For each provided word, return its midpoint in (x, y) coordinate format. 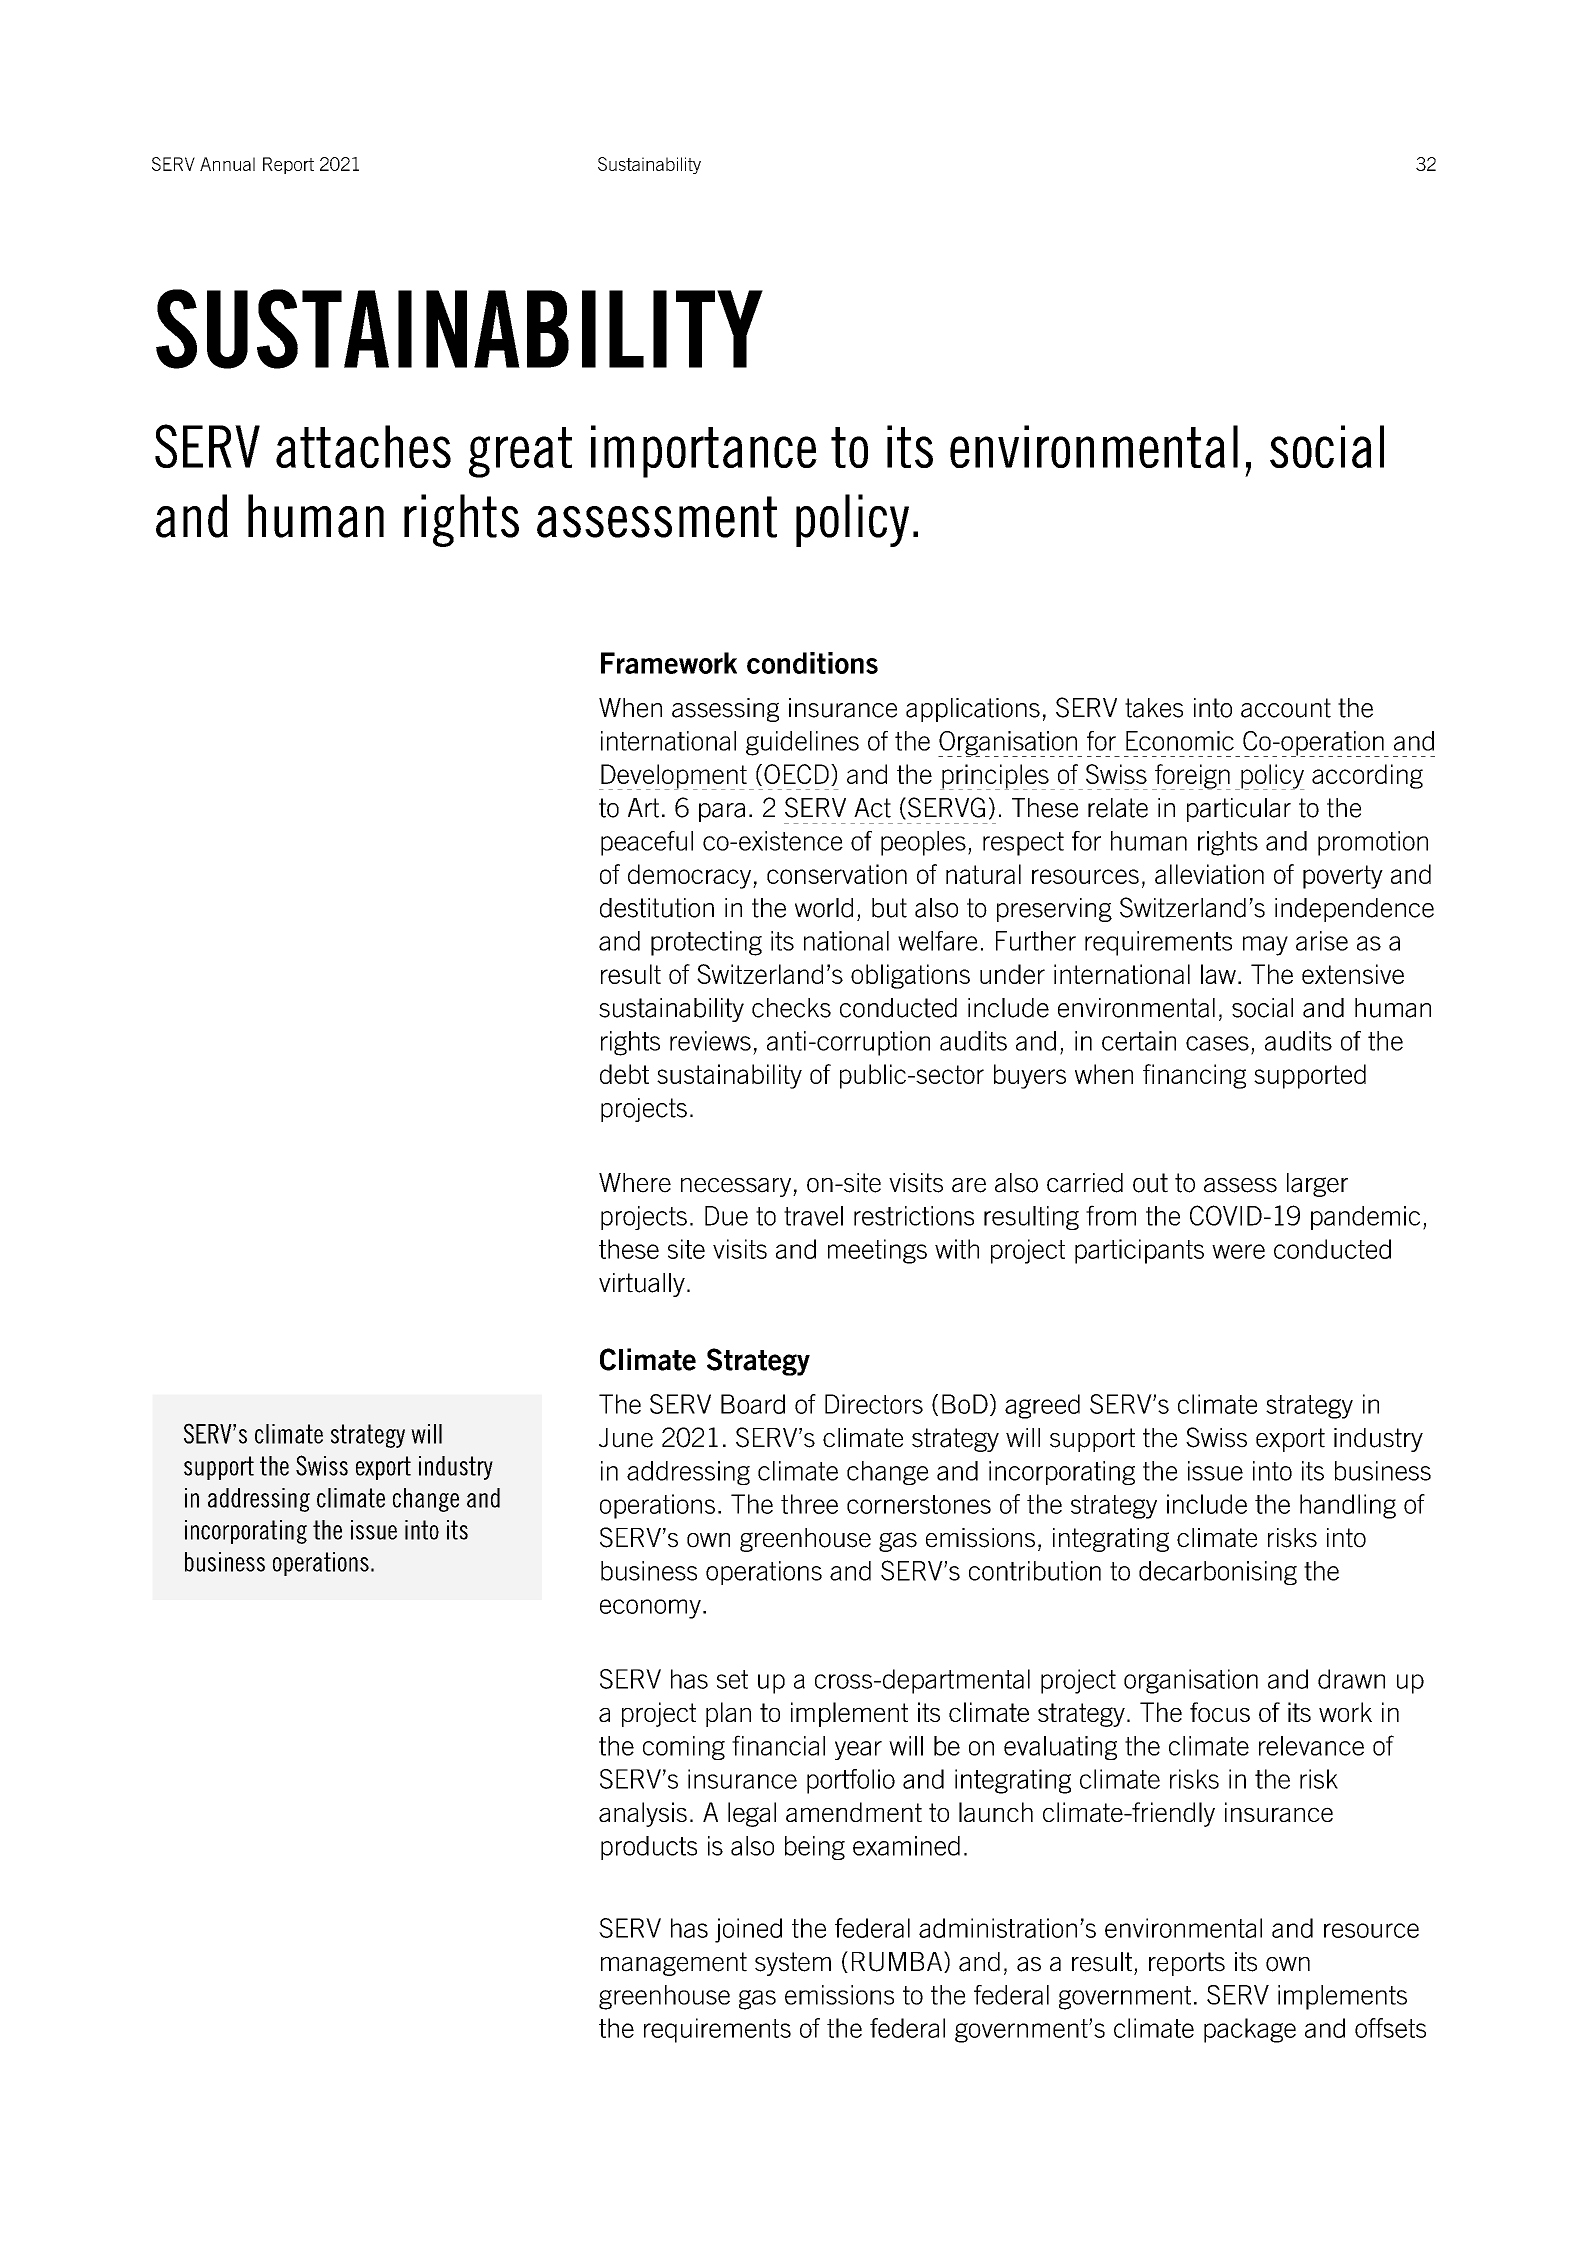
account (1286, 708)
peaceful (647, 843)
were (1238, 1251)
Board (753, 1404)
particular (1239, 810)
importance (704, 451)
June (626, 1438)
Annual (227, 164)
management (674, 1964)
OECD (796, 774)
